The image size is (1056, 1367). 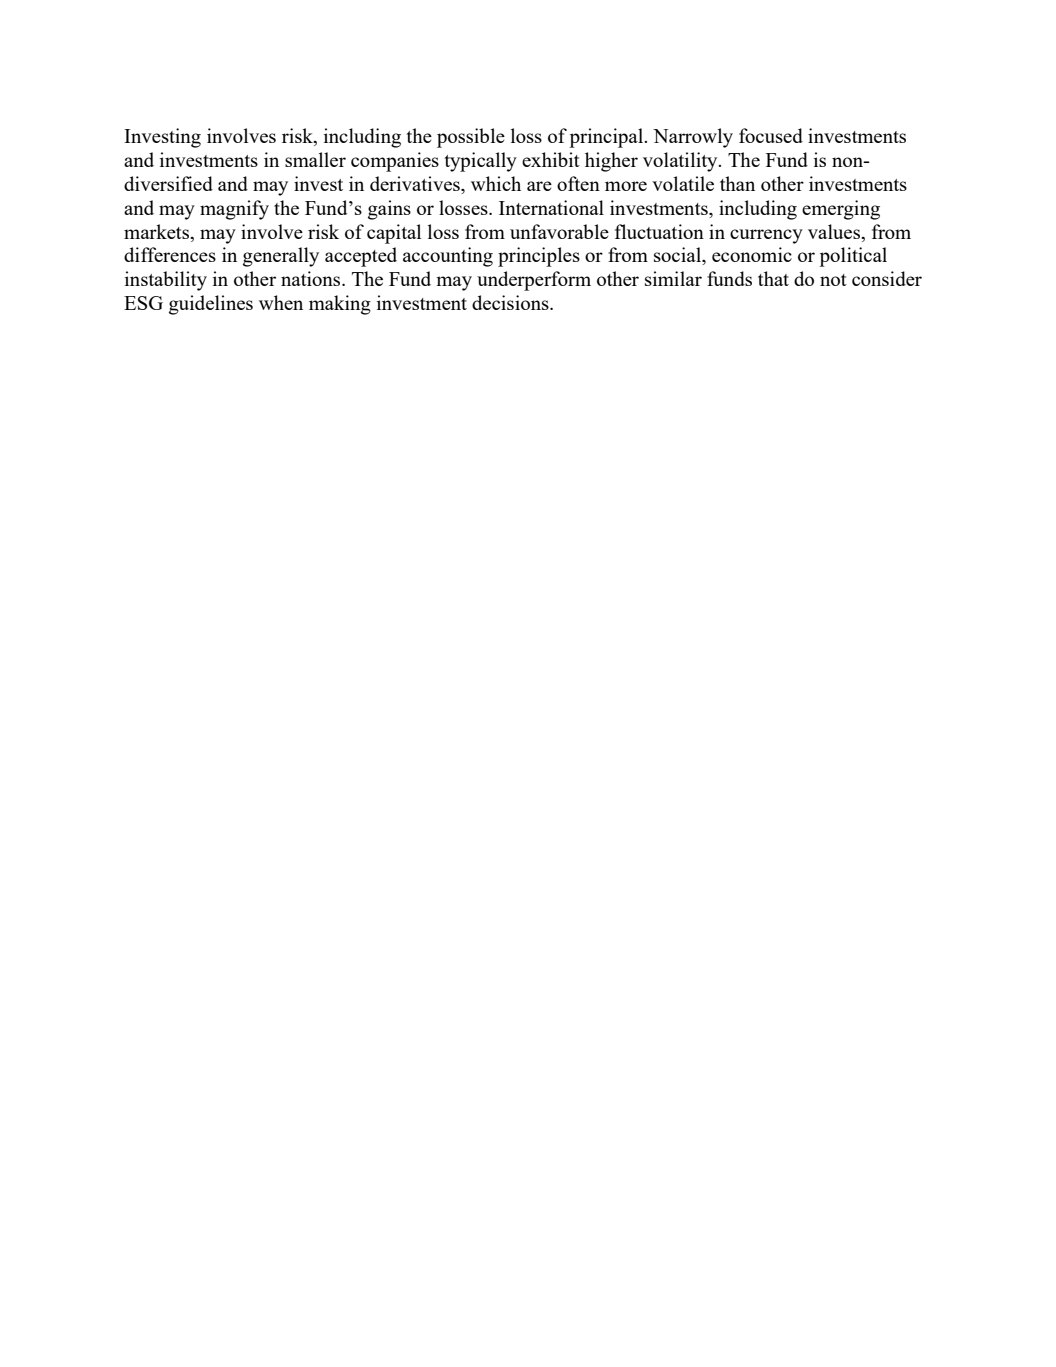 I want to click on smaller, so click(x=315, y=159).
